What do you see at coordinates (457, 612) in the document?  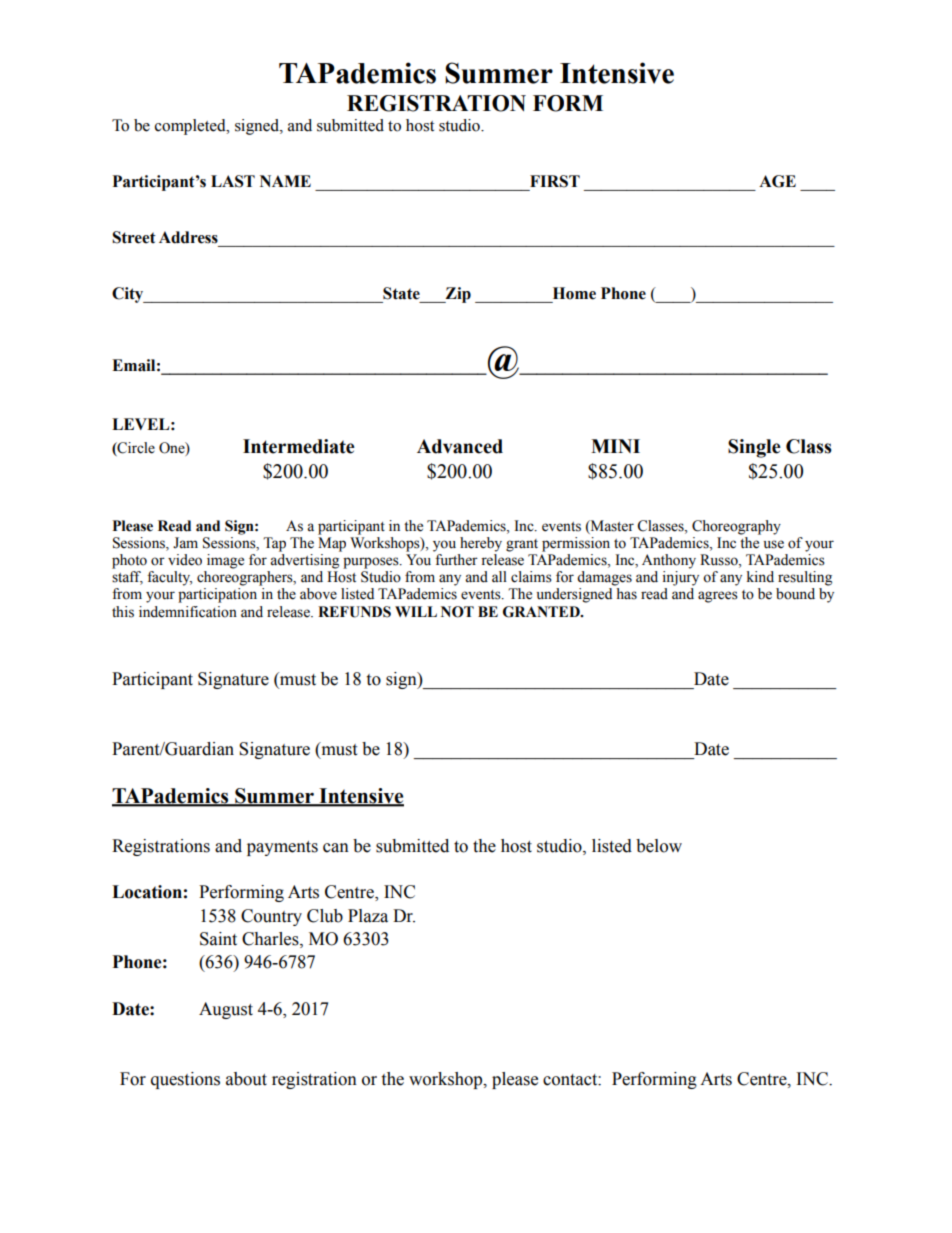 I see `NOT` at bounding box center [457, 612].
